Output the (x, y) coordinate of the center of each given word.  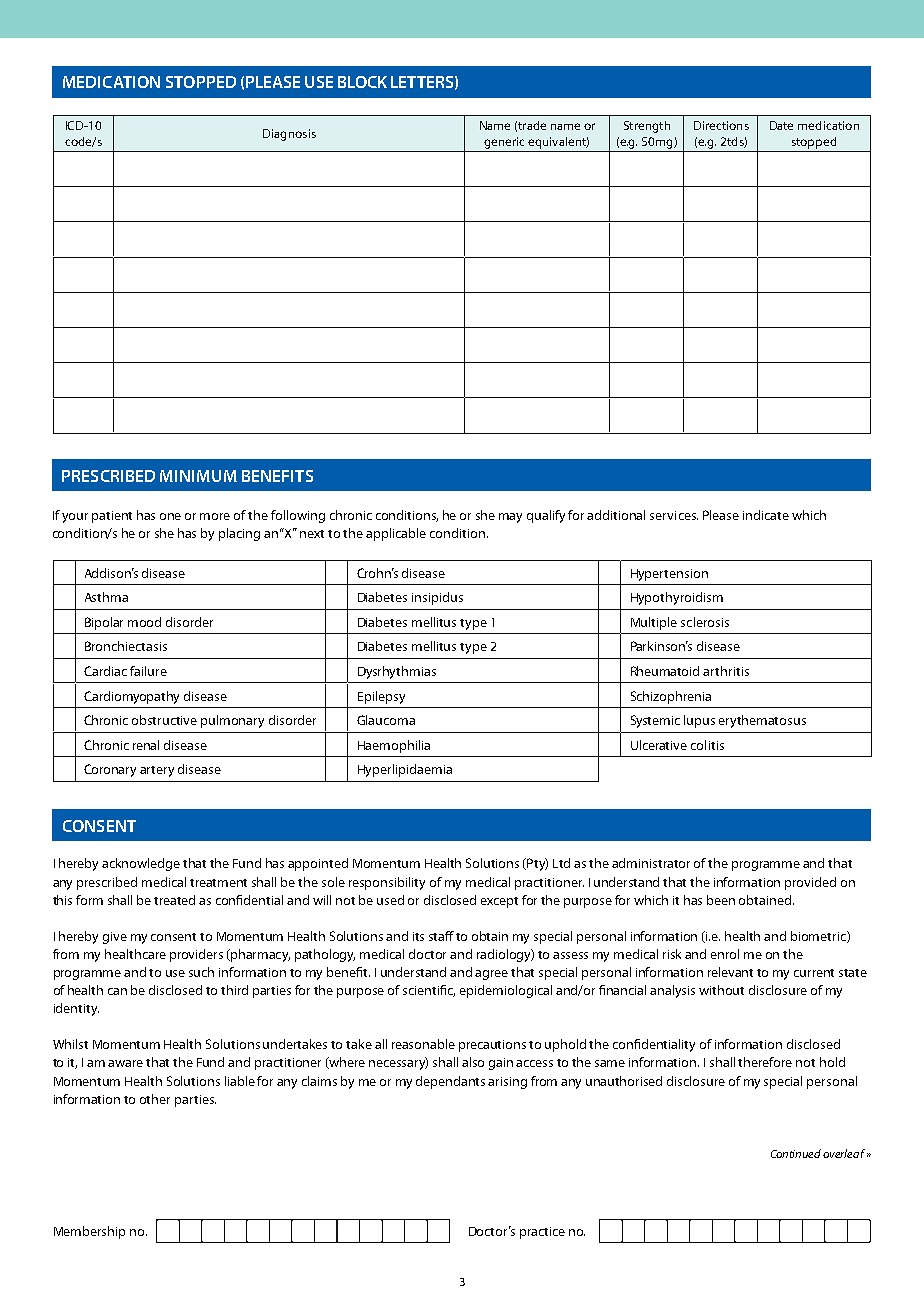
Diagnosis (289, 135)
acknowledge (141, 864)
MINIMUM (198, 476)
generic (504, 143)
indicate (766, 515)
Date (781, 125)
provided (810, 883)
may (510, 518)
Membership (89, 1232)
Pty (537, 864)
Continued (797, 1153)
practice (542, 1233)
